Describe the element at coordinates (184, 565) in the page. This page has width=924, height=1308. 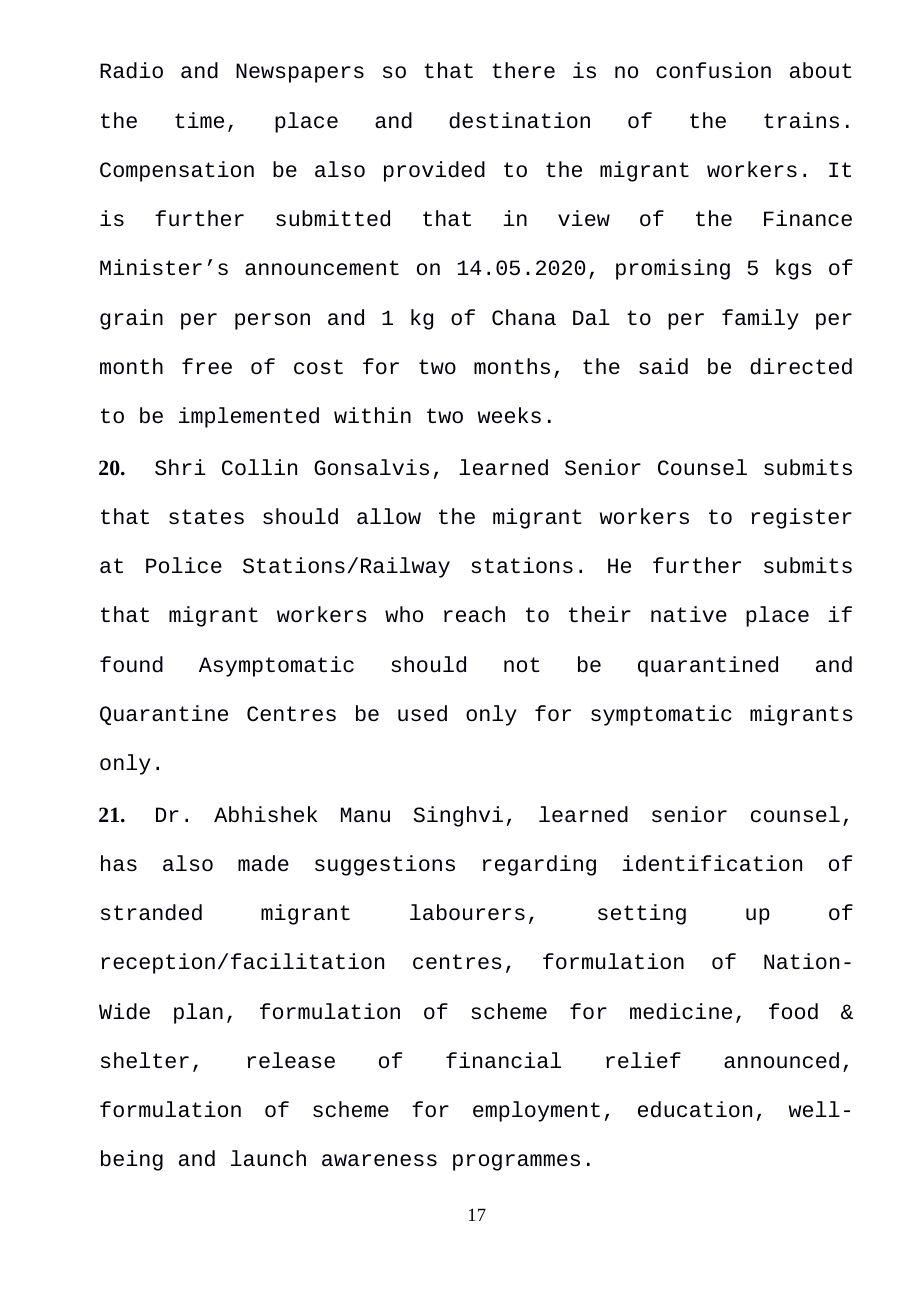
I see `Police` at that location.
